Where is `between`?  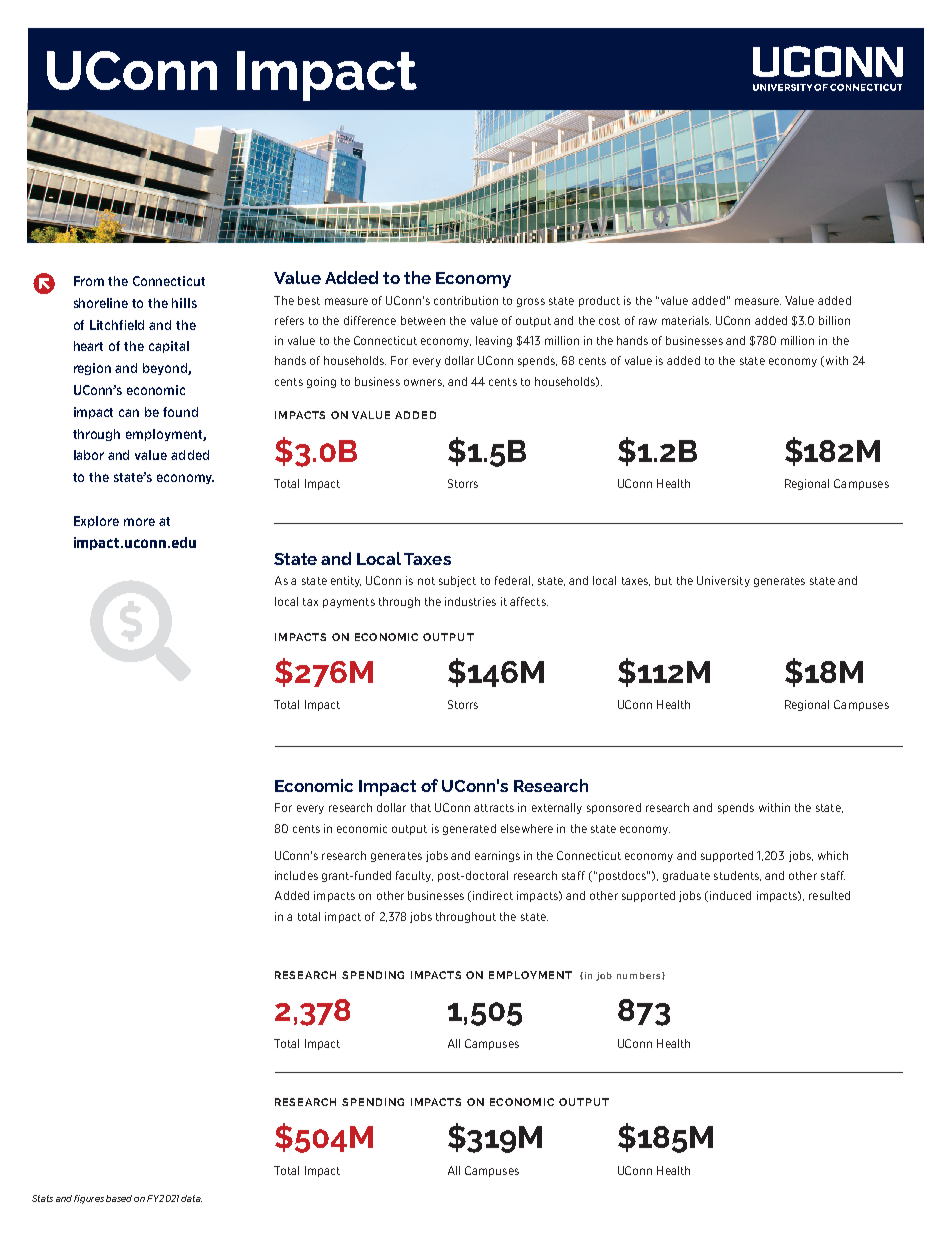
between is located at coordinates (423, 320).
